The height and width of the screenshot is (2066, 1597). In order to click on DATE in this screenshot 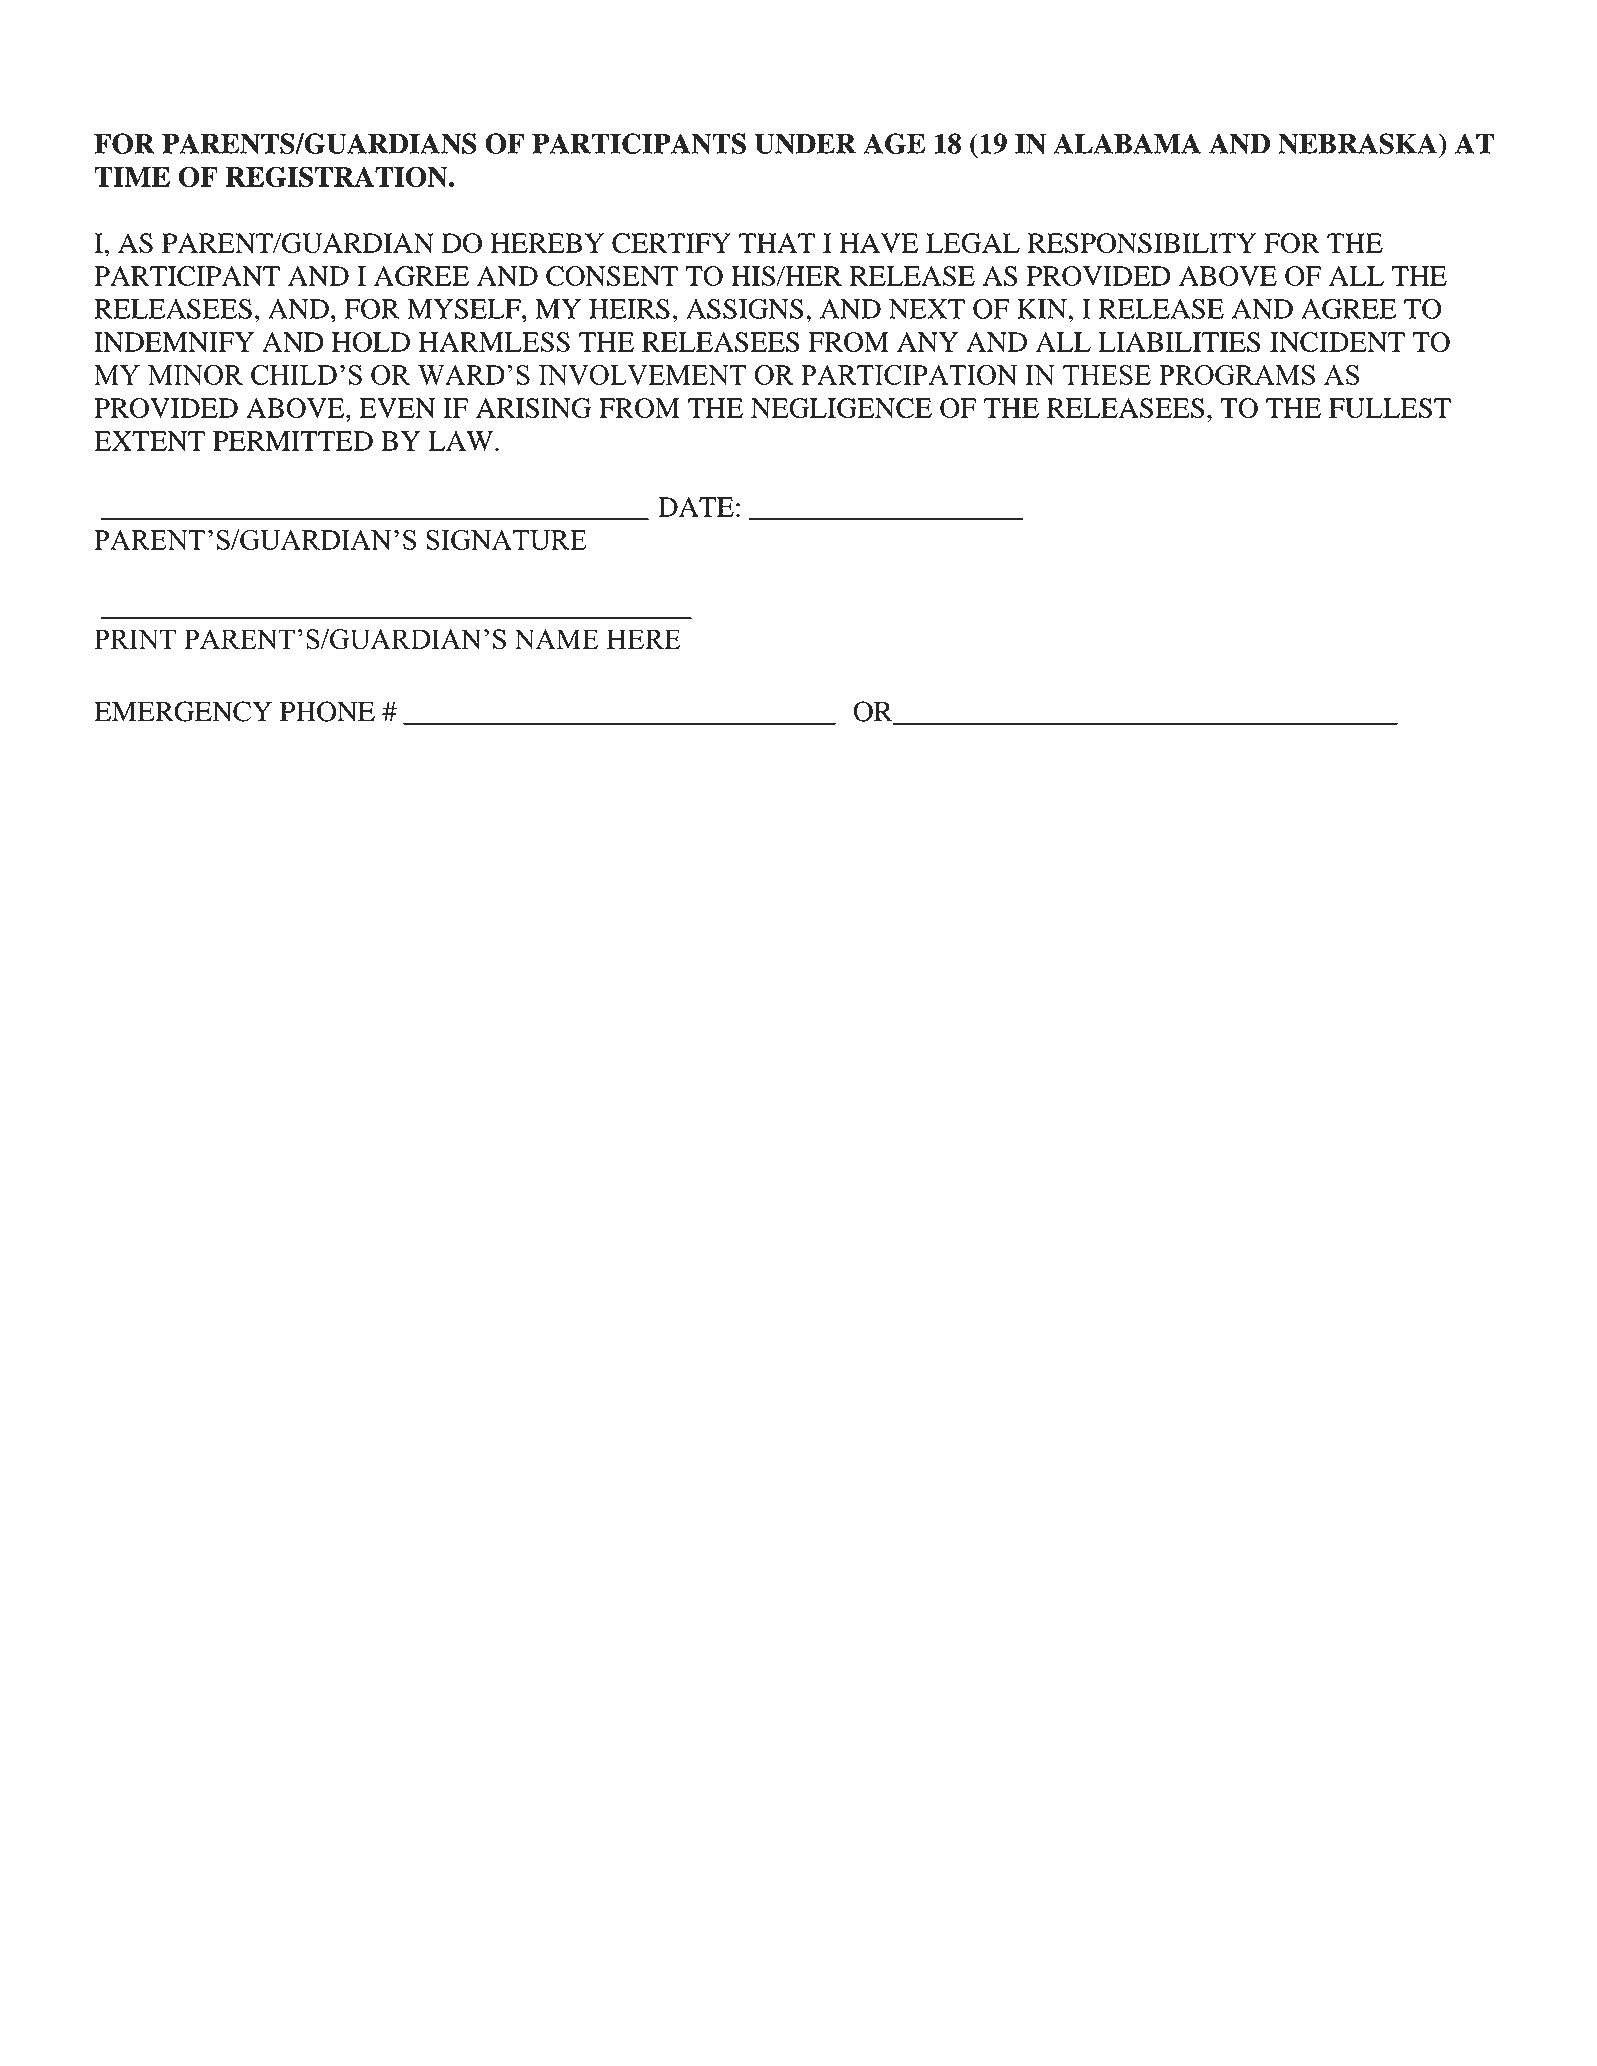, I will do `click(696, 507)`.
